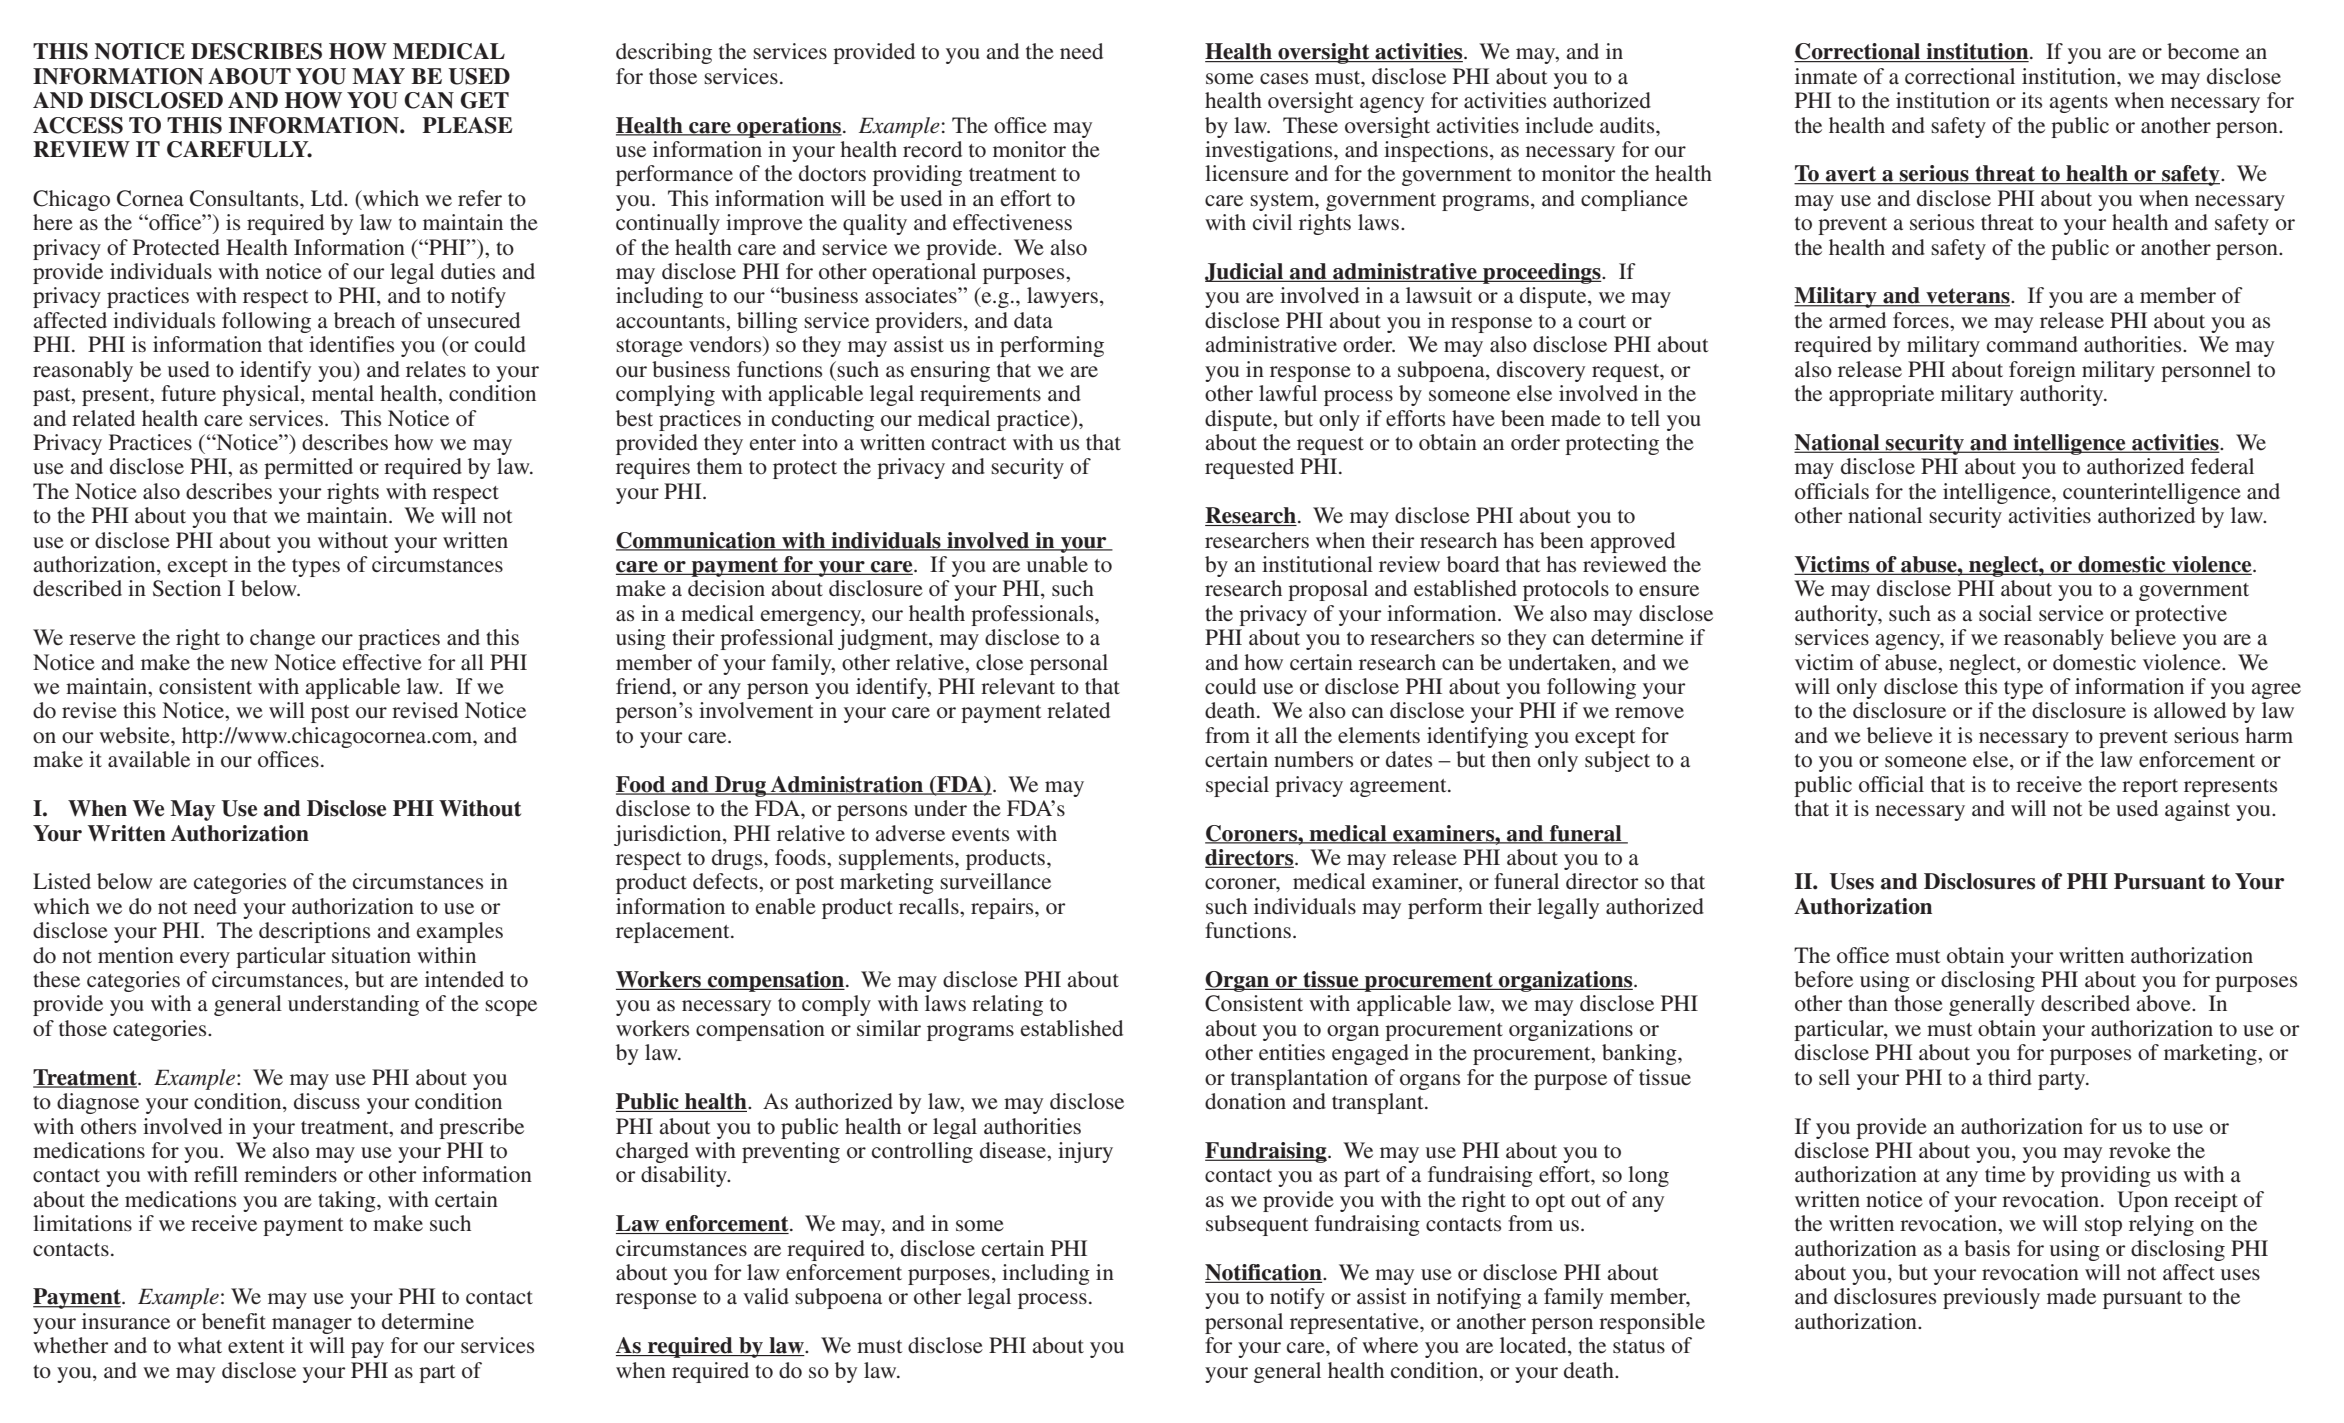 Image resolution: width=2344 pixels, height=1423 pixels. Describe the element at coordinates (1018, 686) in the screenshot. I see `relevant` at that location.
